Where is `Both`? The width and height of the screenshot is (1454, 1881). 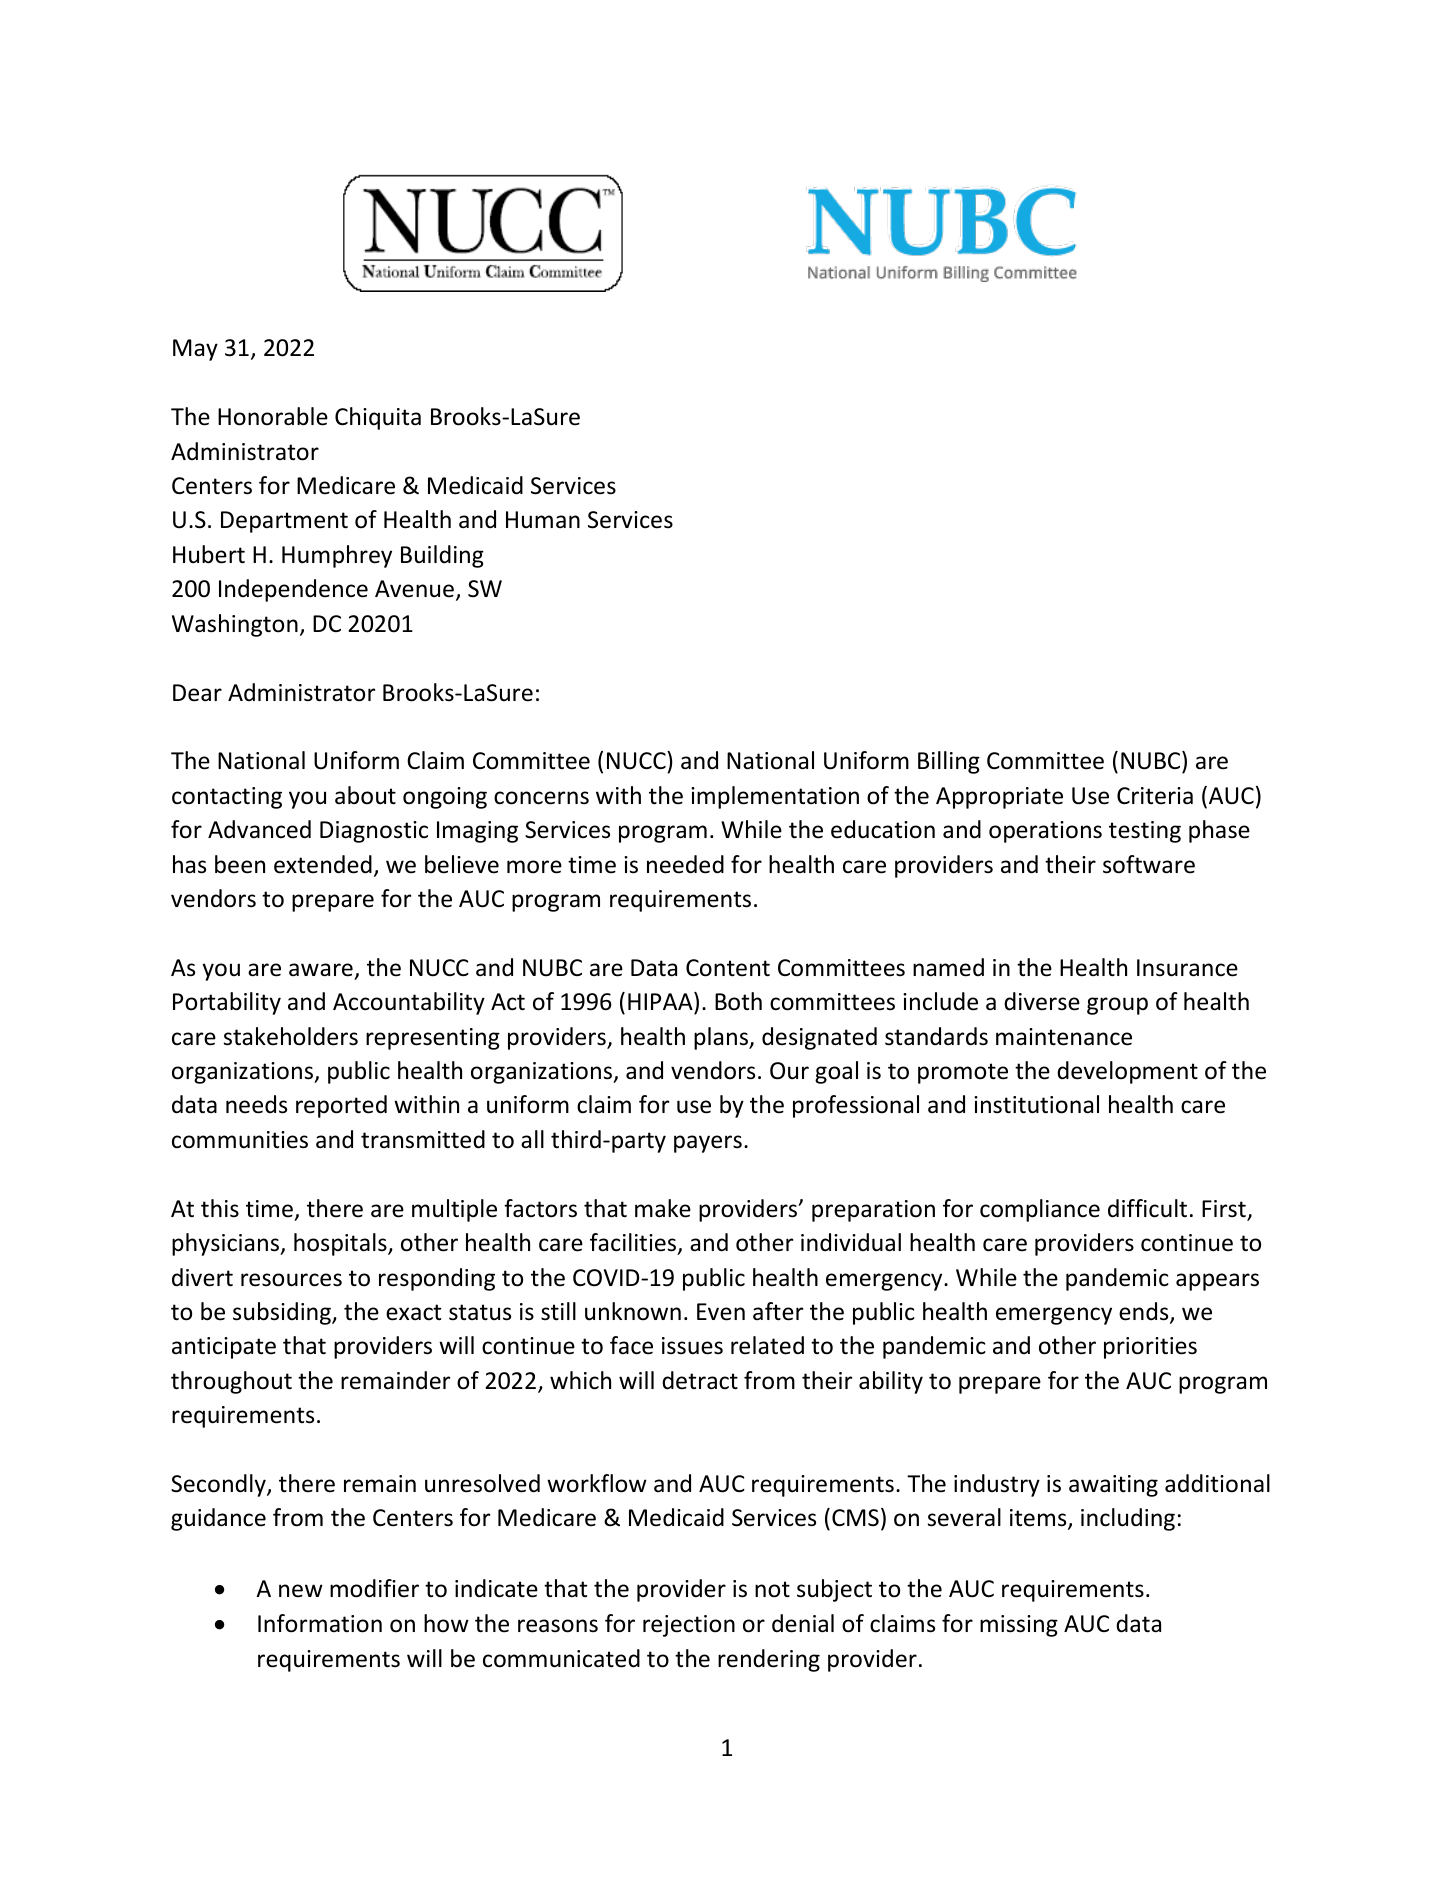
Both is located at coordinates (738, 1001).
